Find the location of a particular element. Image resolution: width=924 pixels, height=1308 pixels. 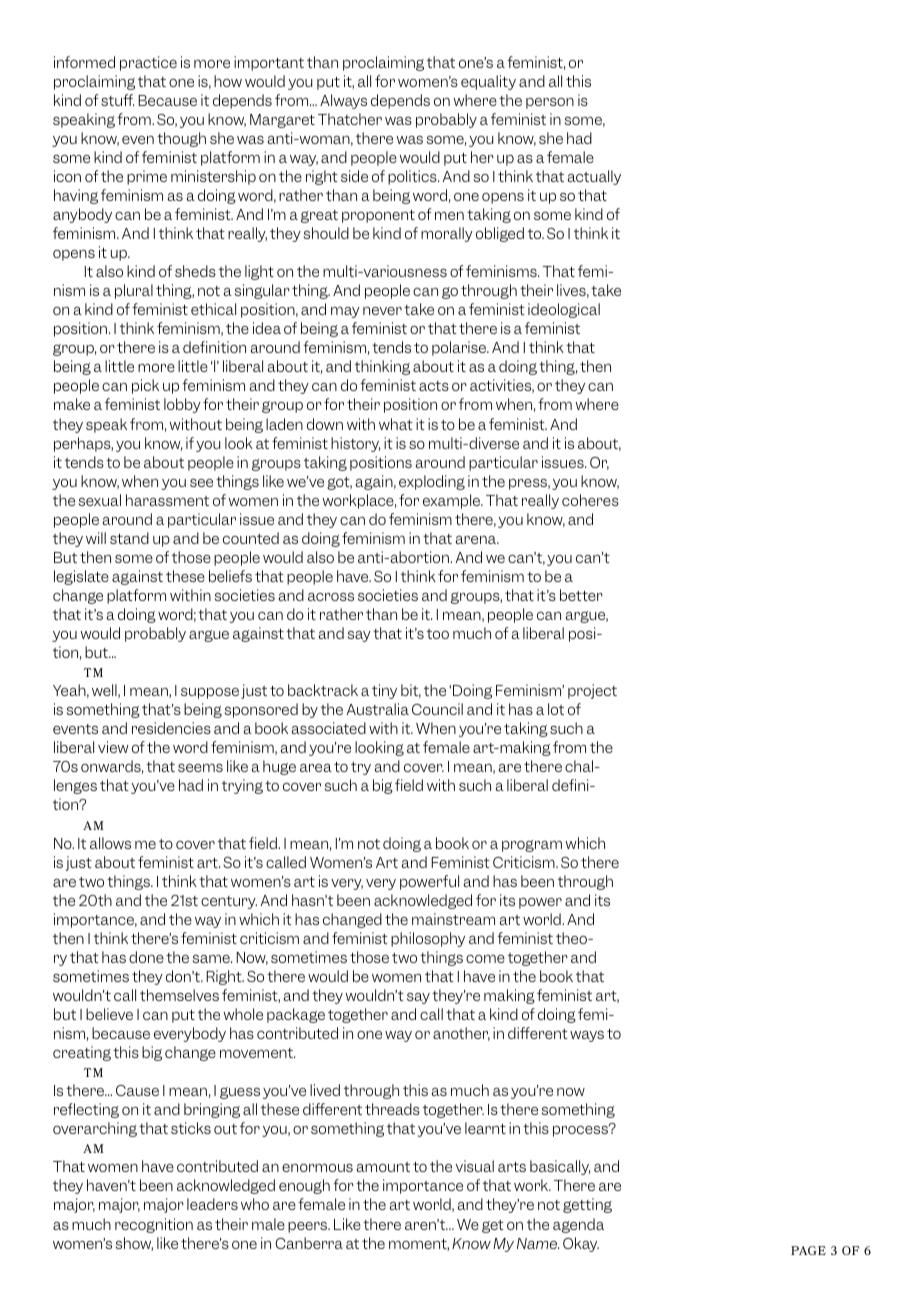

equality is located at coordinates (488, 82).
